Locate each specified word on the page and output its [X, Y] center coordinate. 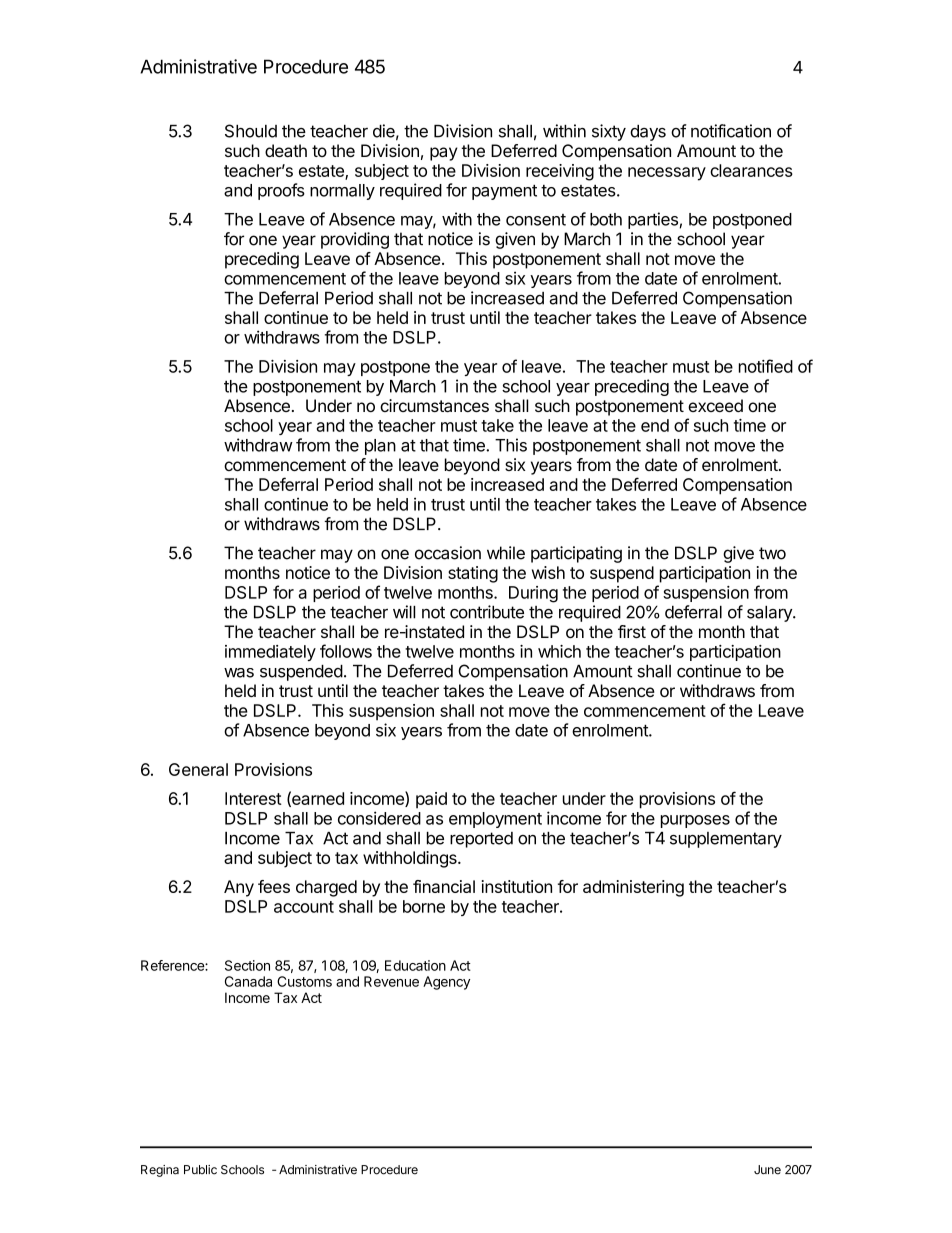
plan [380, 447]
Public [200, 1170]
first [632, 631]
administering [633, 888]
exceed [715, 405]
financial [444, 886]
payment [504, 192]
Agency [446, 983]
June [767, 1170]
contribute [487, 612]
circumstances [434, 405]
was [239, 673]
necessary [667, 174]
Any [239, 888]
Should [251, 131]
